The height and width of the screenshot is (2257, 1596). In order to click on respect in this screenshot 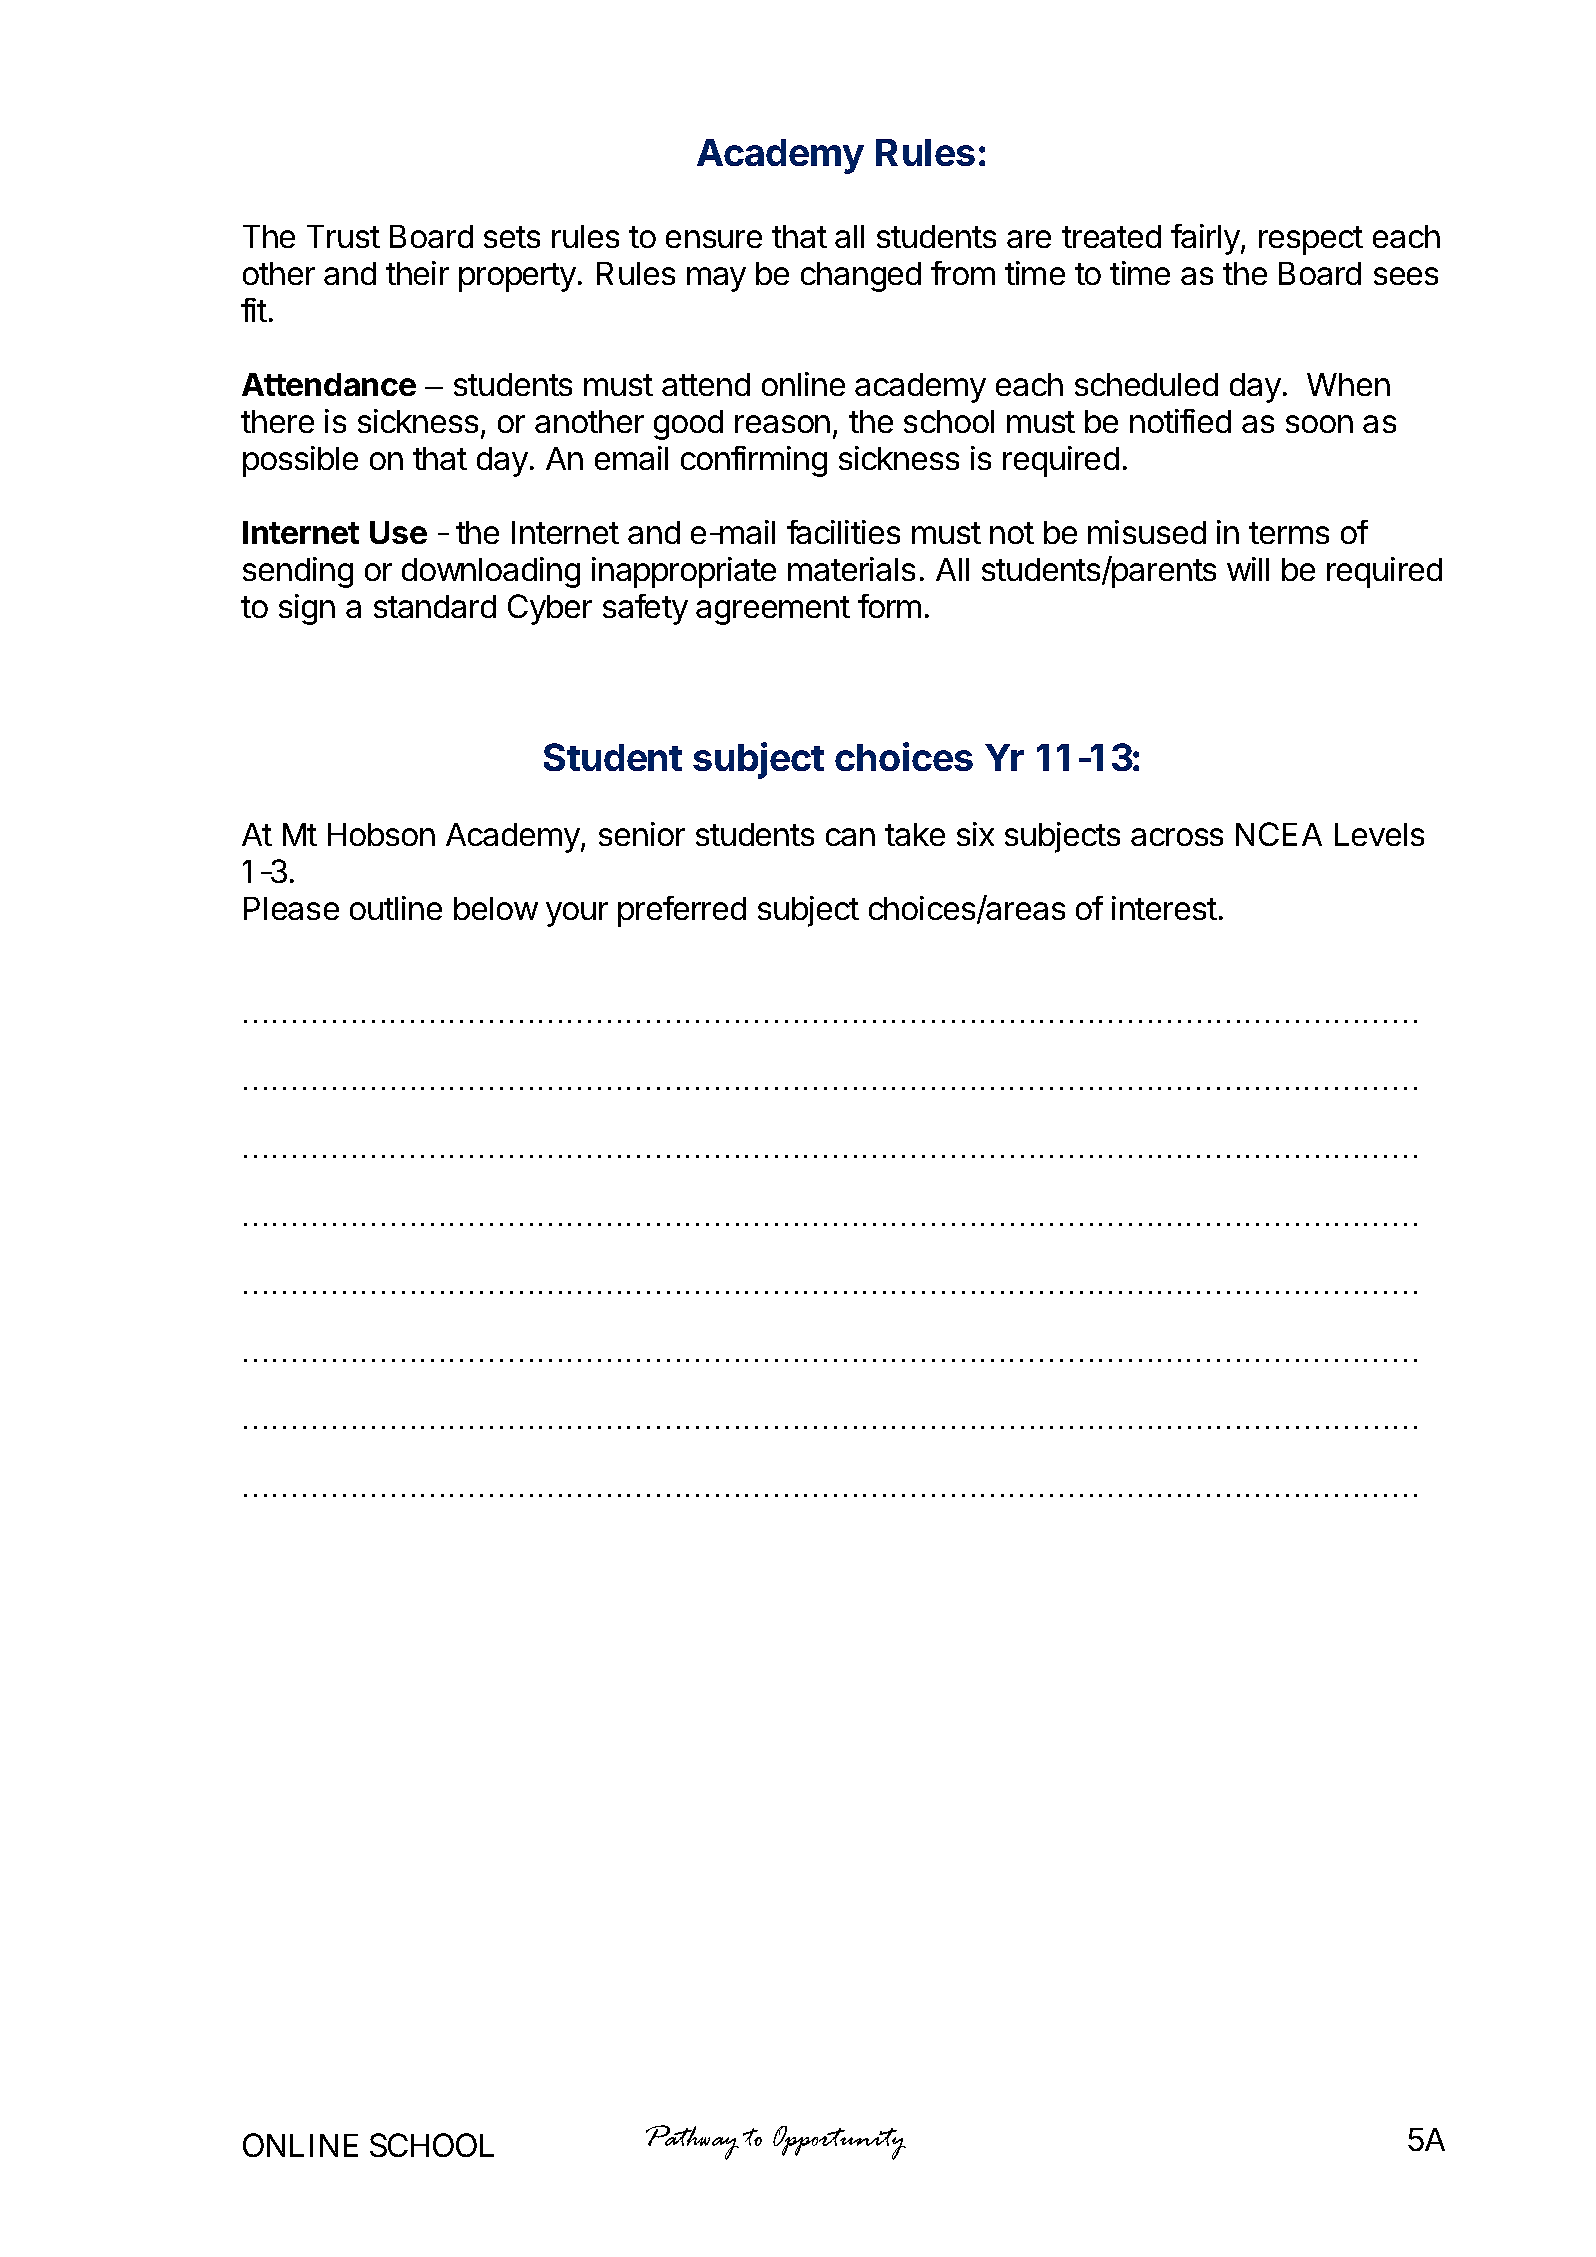, I will do `click(1311, 240)`.
